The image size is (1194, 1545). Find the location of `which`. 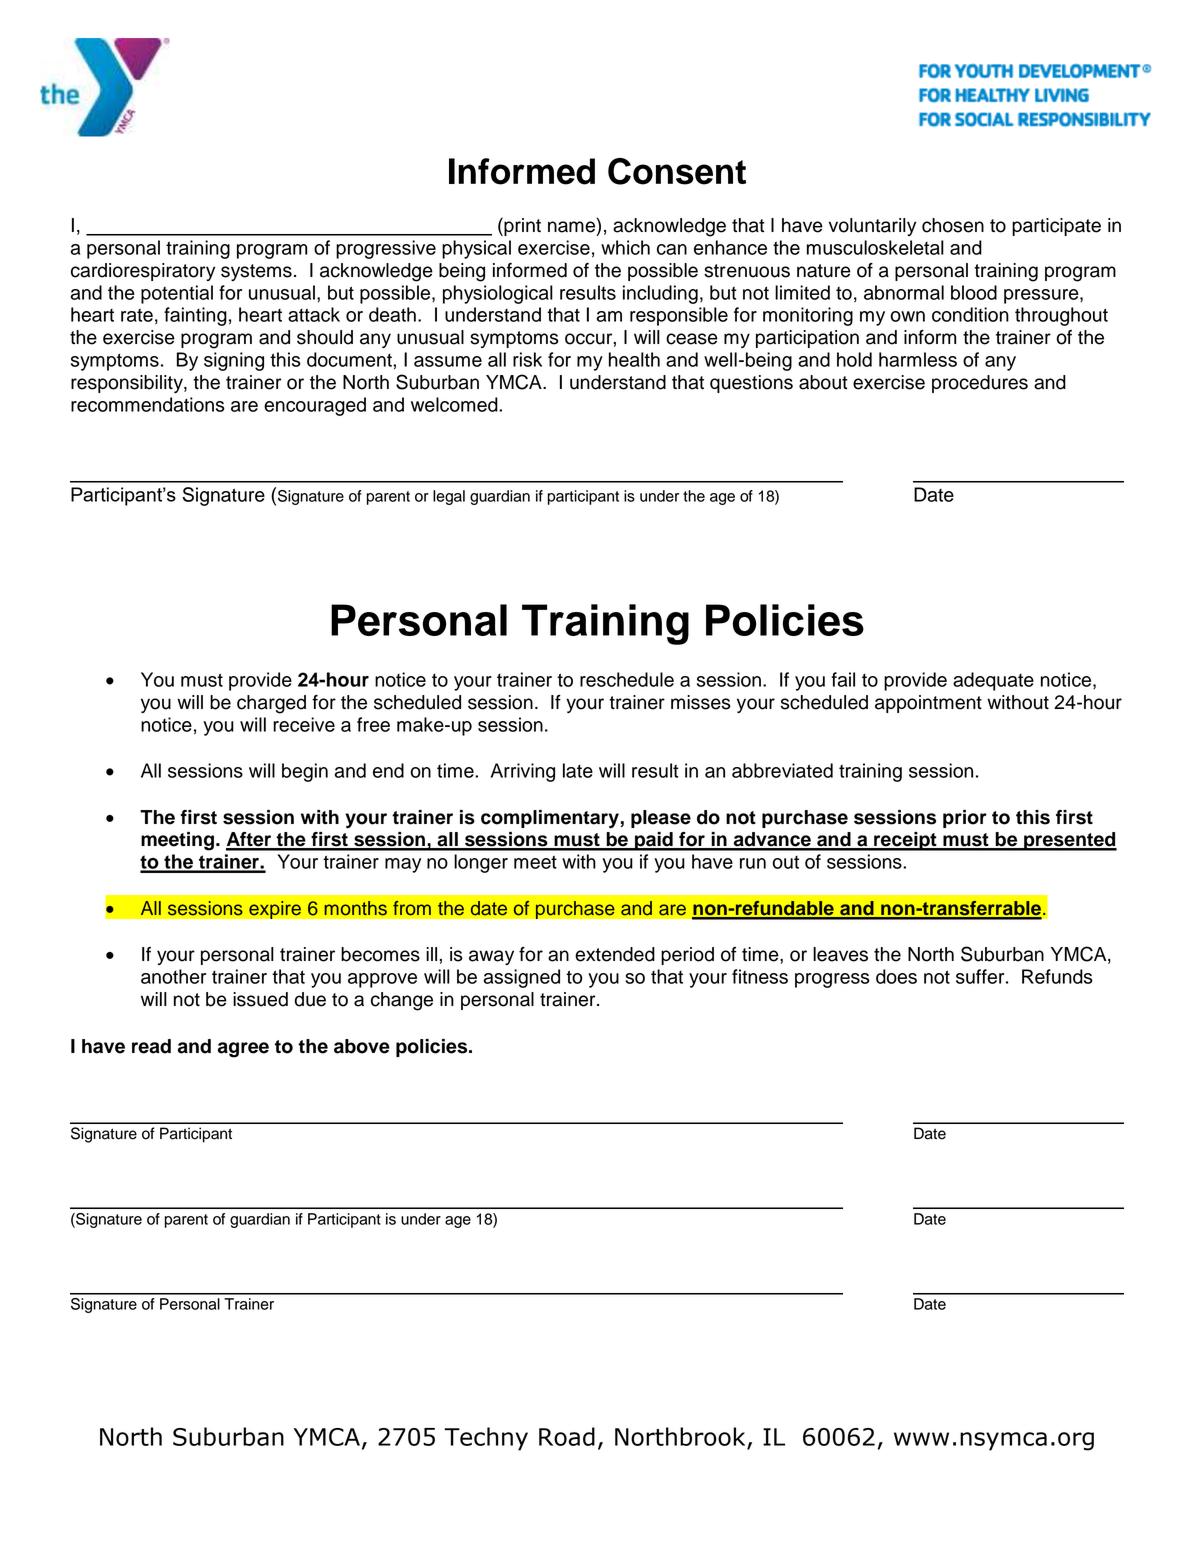

which is located at coordinates (625, 247).
